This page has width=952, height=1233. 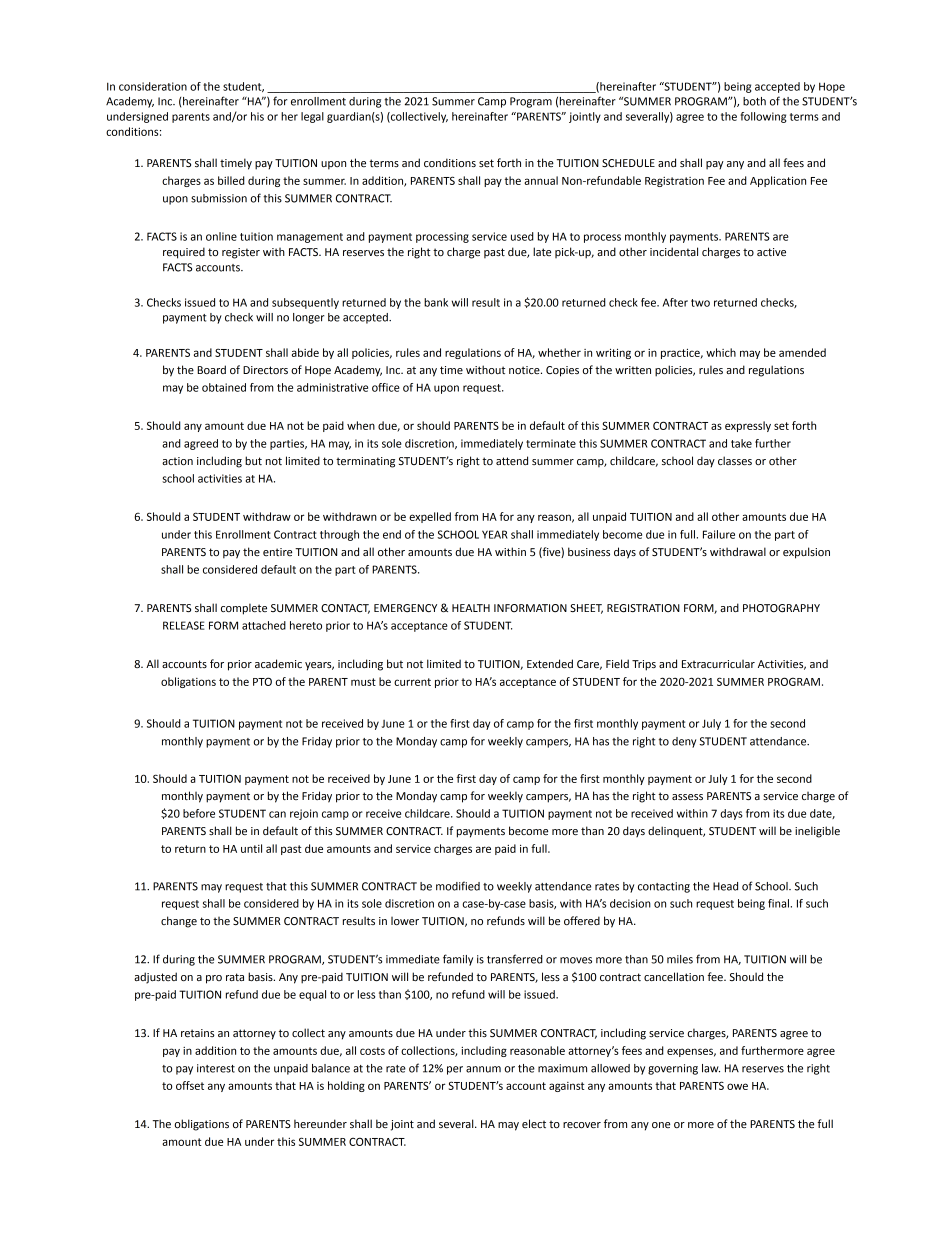 I want to click on PHOTOGRAPHY, so click(x=781, y=608).
